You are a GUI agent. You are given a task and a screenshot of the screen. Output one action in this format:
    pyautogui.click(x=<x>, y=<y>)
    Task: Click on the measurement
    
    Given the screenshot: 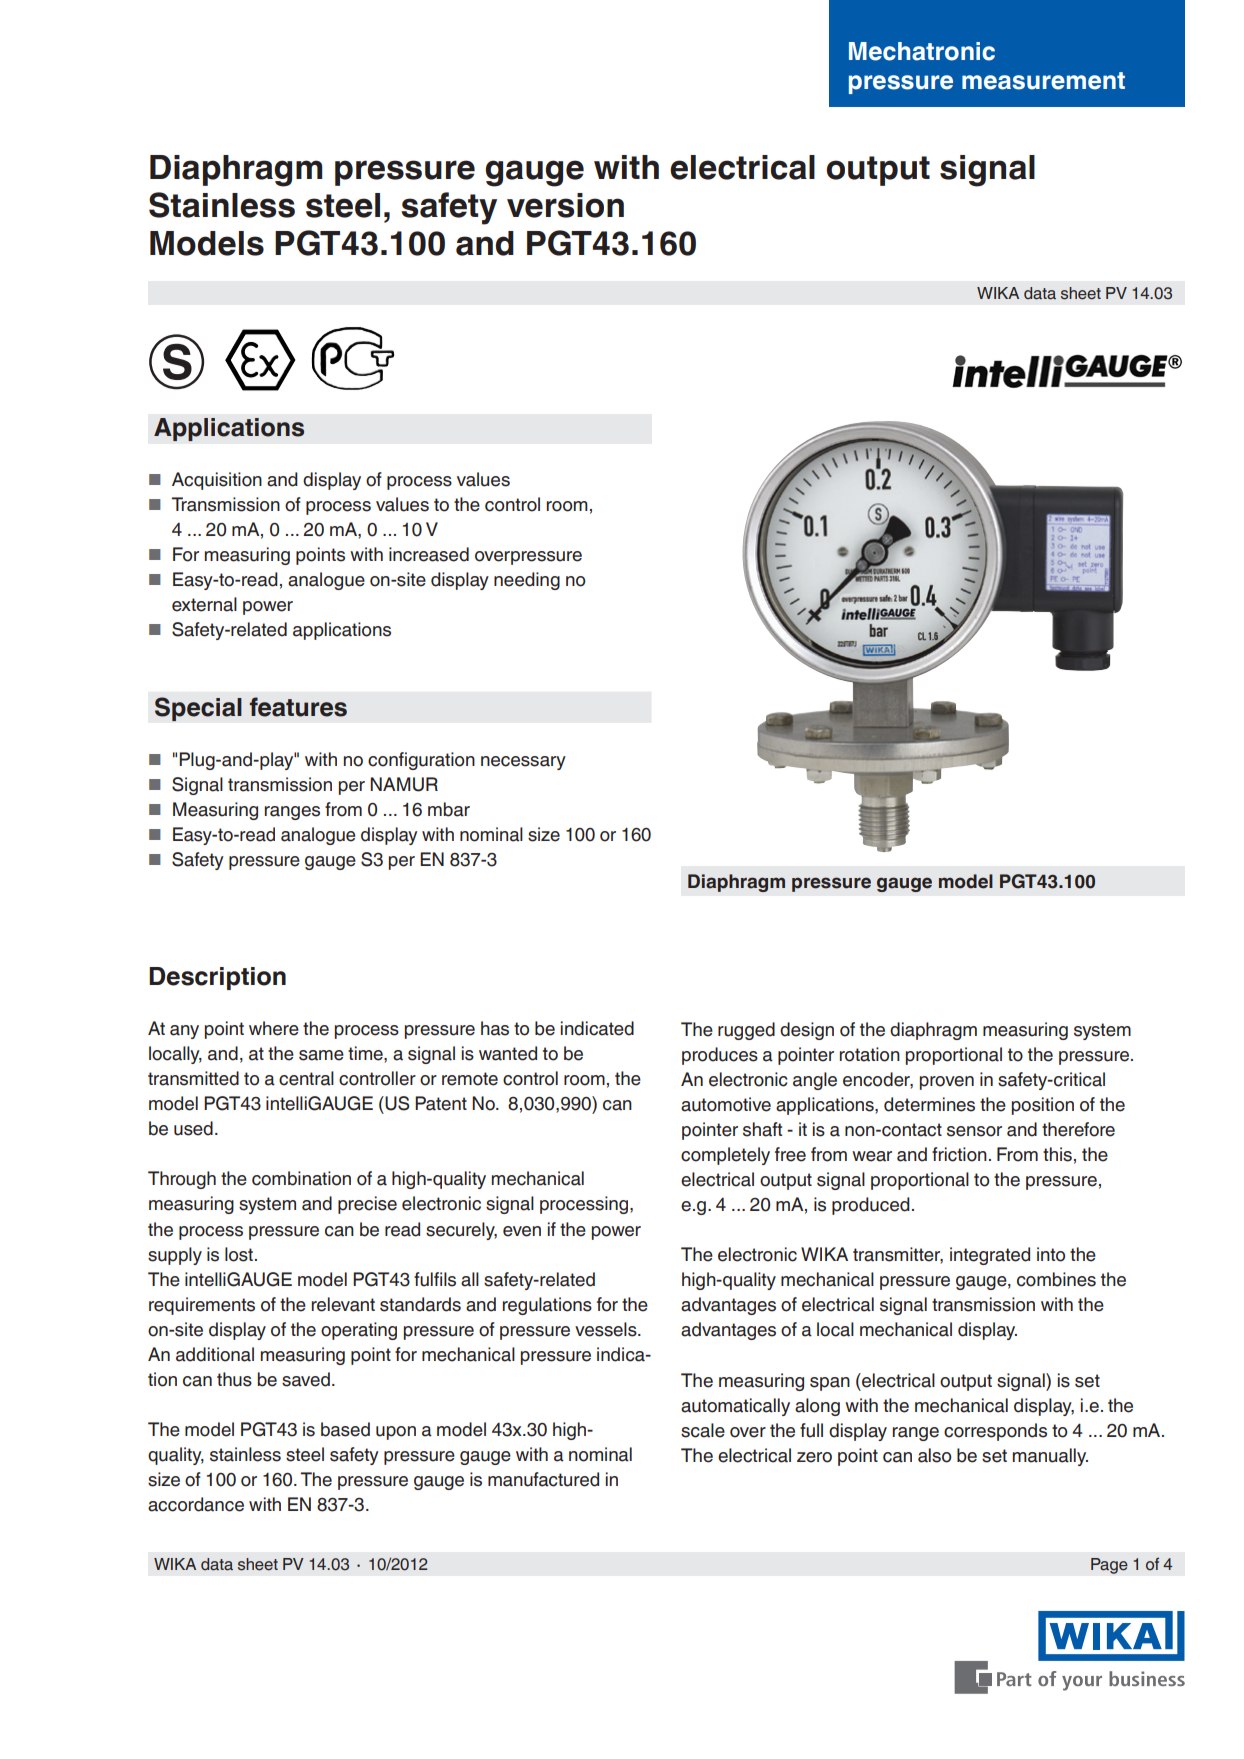 What is the action you would take?
    pyautogui.click(x=1043, y=81)
